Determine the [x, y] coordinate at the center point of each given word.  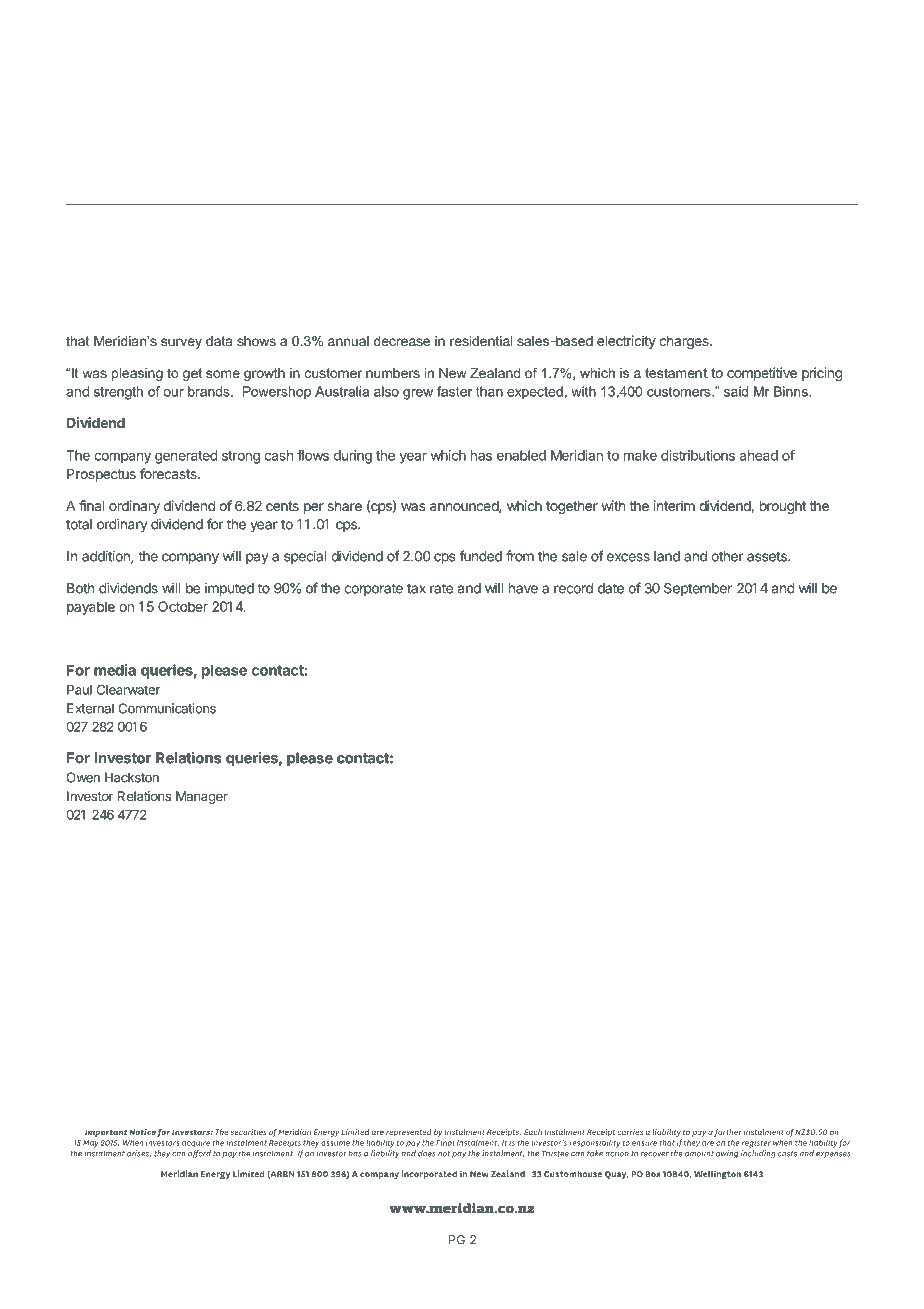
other [727, 556]
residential [481, 341]
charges [685, 342]
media [115, 670]
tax [416, 589]
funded [480, 556]
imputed [229, 589]
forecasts [169, 473]
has [481, 455]
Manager [202, 797]
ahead [759, 455]
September [698, 589]
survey [181, 343]
